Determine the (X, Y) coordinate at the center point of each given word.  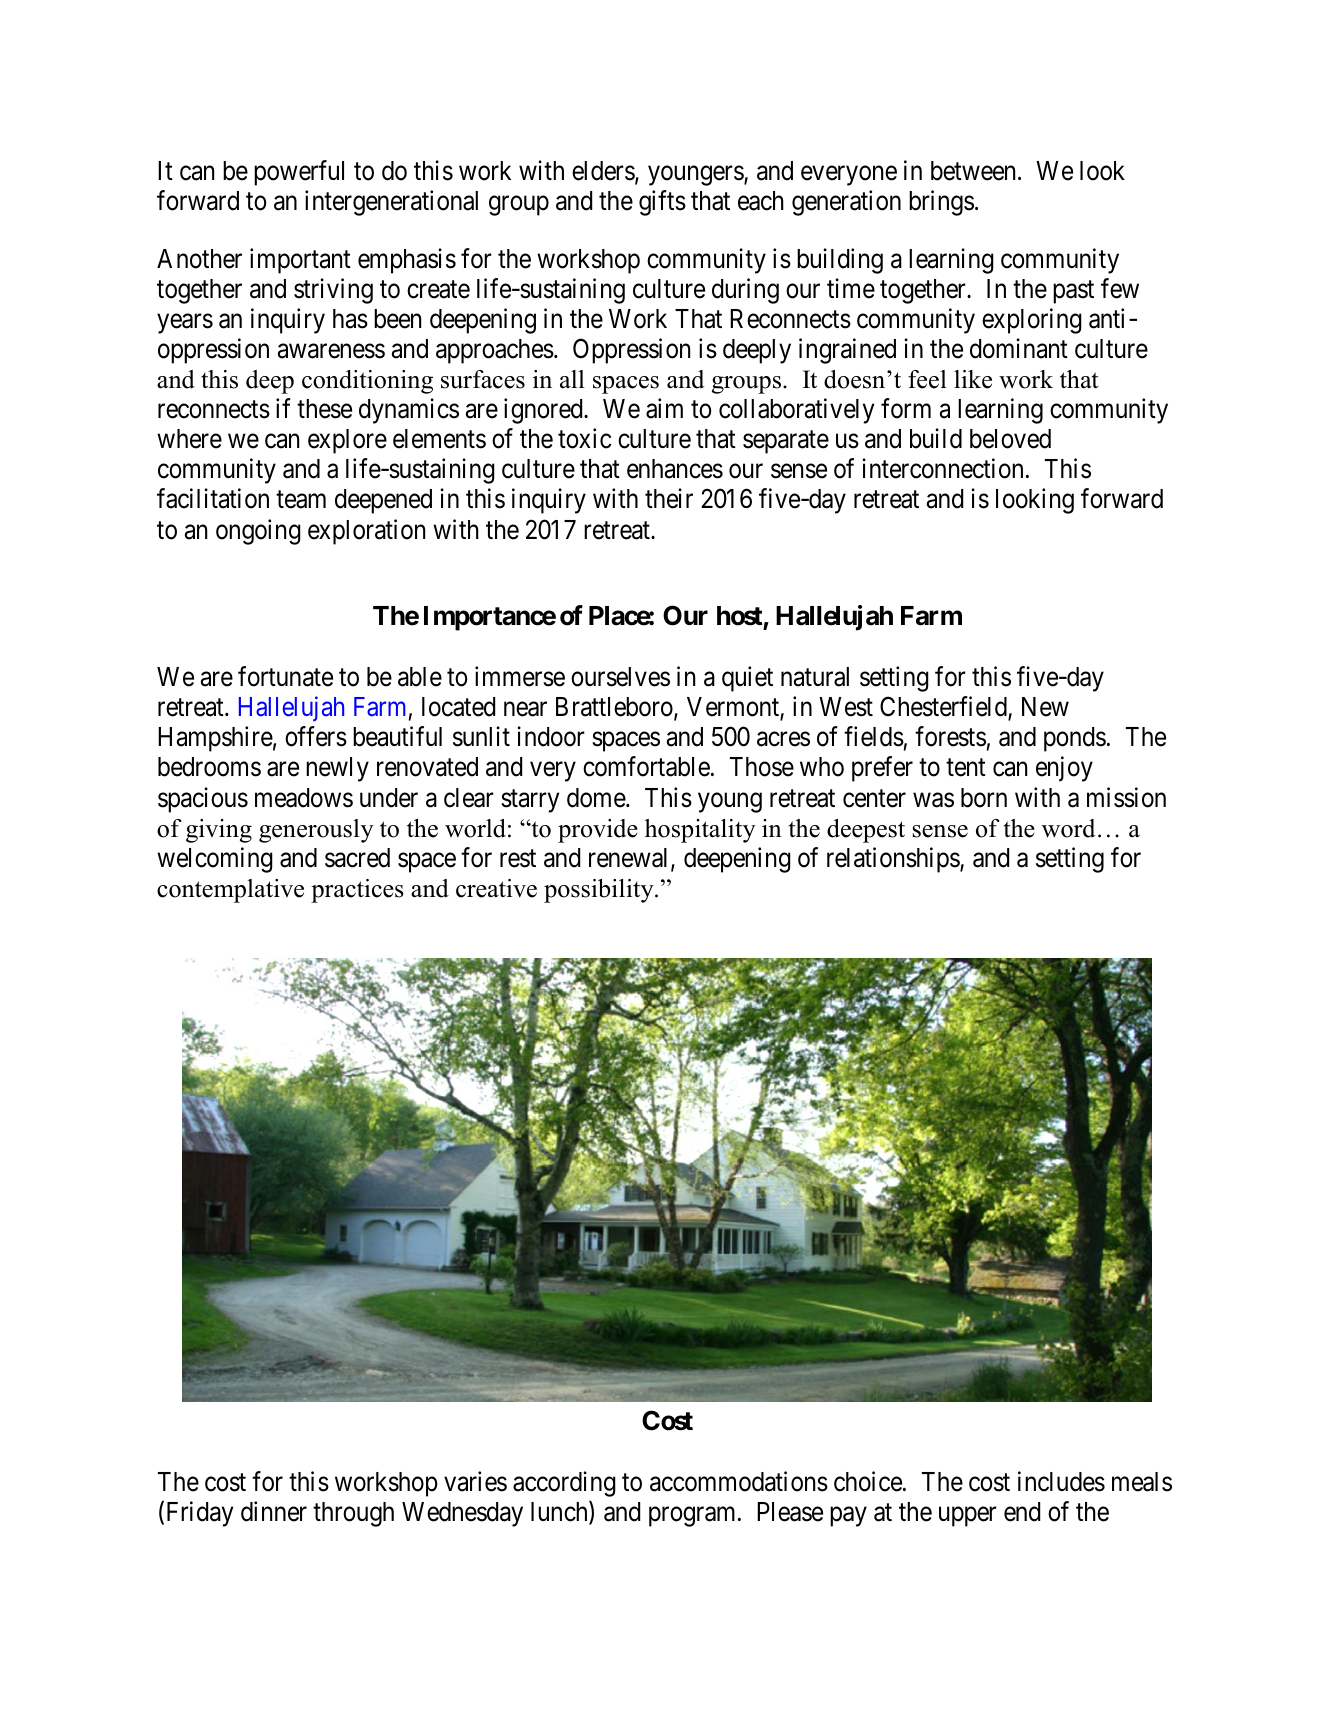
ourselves (620, 677)
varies (475, 1481)
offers (316, 737)
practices (357, 891)
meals (1142, 1482)
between (975, 171)
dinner (274, 1511)
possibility (600, 891)
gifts (662, 203)
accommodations (739, 1481)
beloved (1010, 439)
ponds (1075, 739)
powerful (299, 173)
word (1068, 828)
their (669, 499)
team (301, 500)
